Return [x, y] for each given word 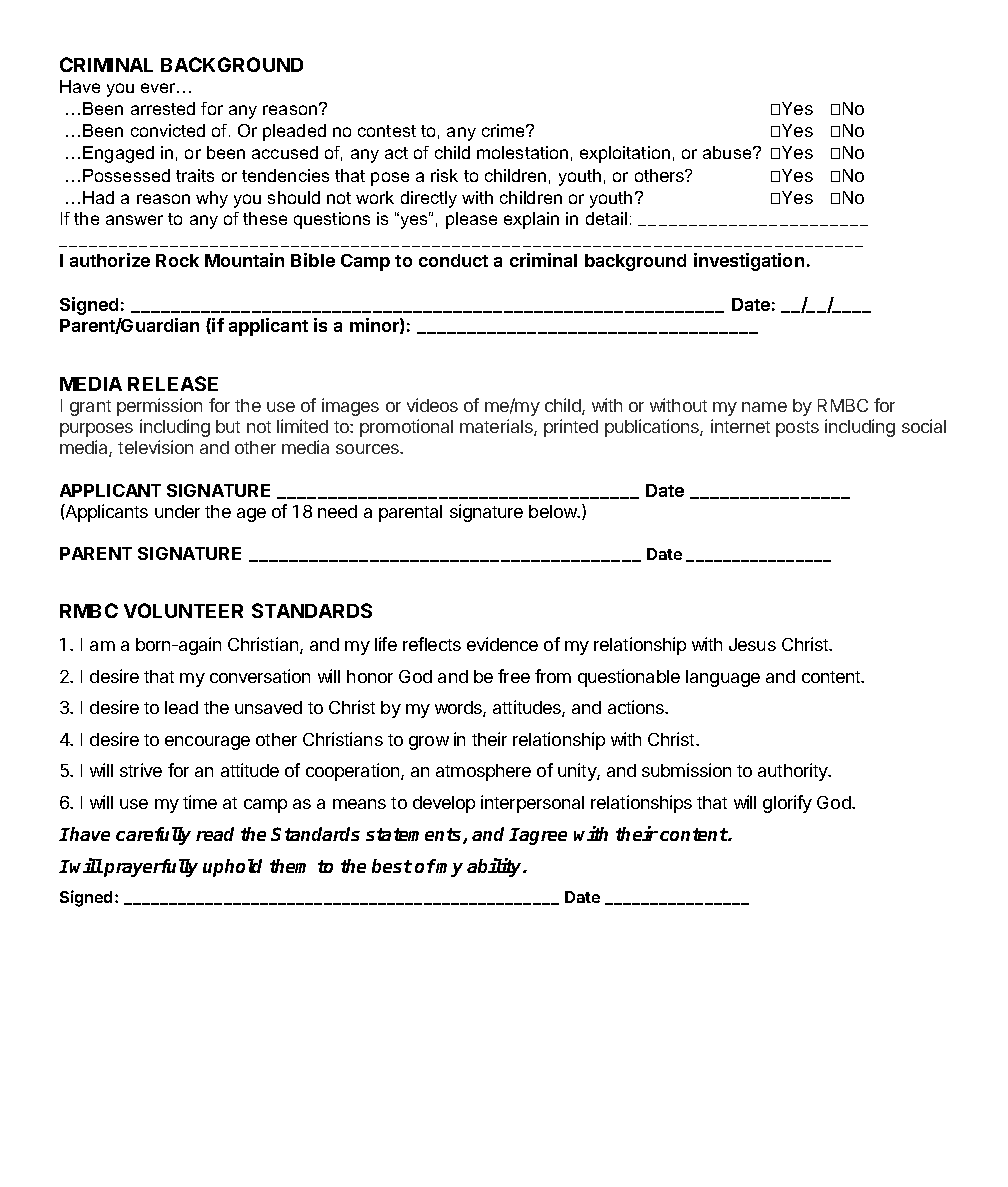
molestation [522, 152]
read [215, 834]
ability [496, 867]
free [514, 676]
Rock [177, 260]
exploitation [625, 154]
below [554, 511]
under [177, 511]
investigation [749, 262]
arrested [163, 108]
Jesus [752, 644]
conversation [260, 676]
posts [797, 429]
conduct [453, 260]
